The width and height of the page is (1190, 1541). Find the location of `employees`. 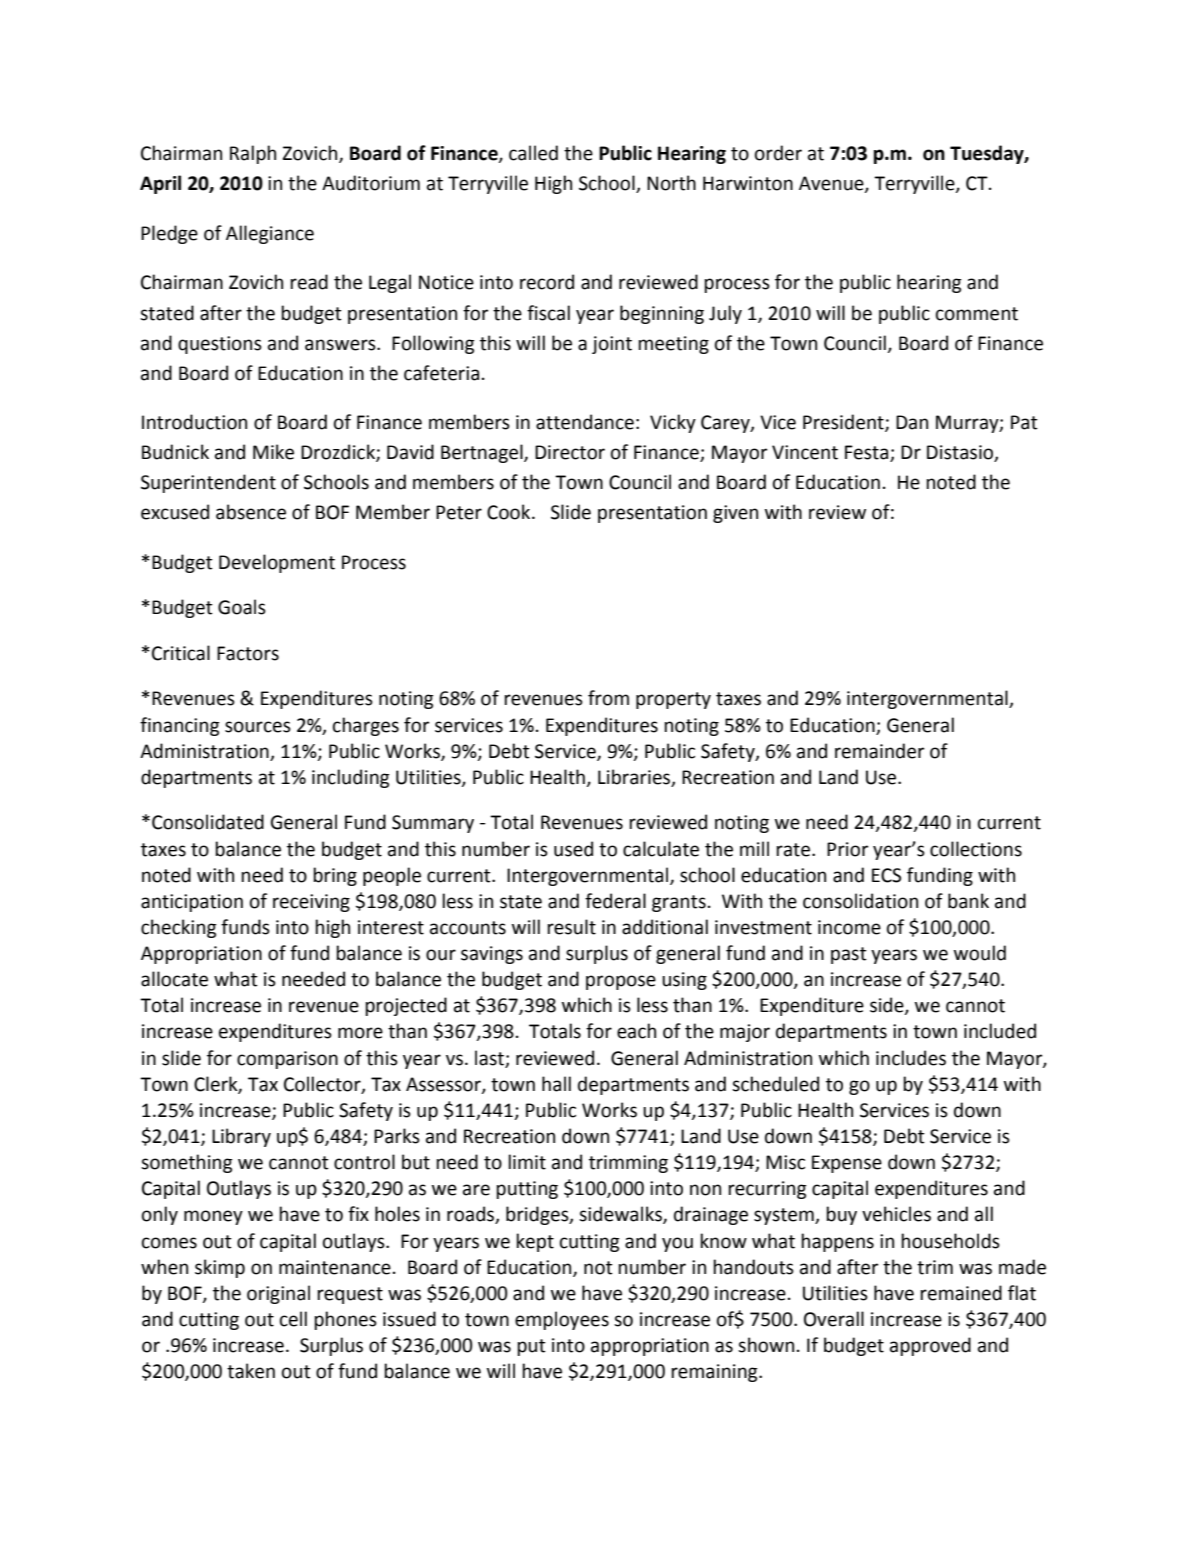

employees is located at coordinates (562, 1320).
